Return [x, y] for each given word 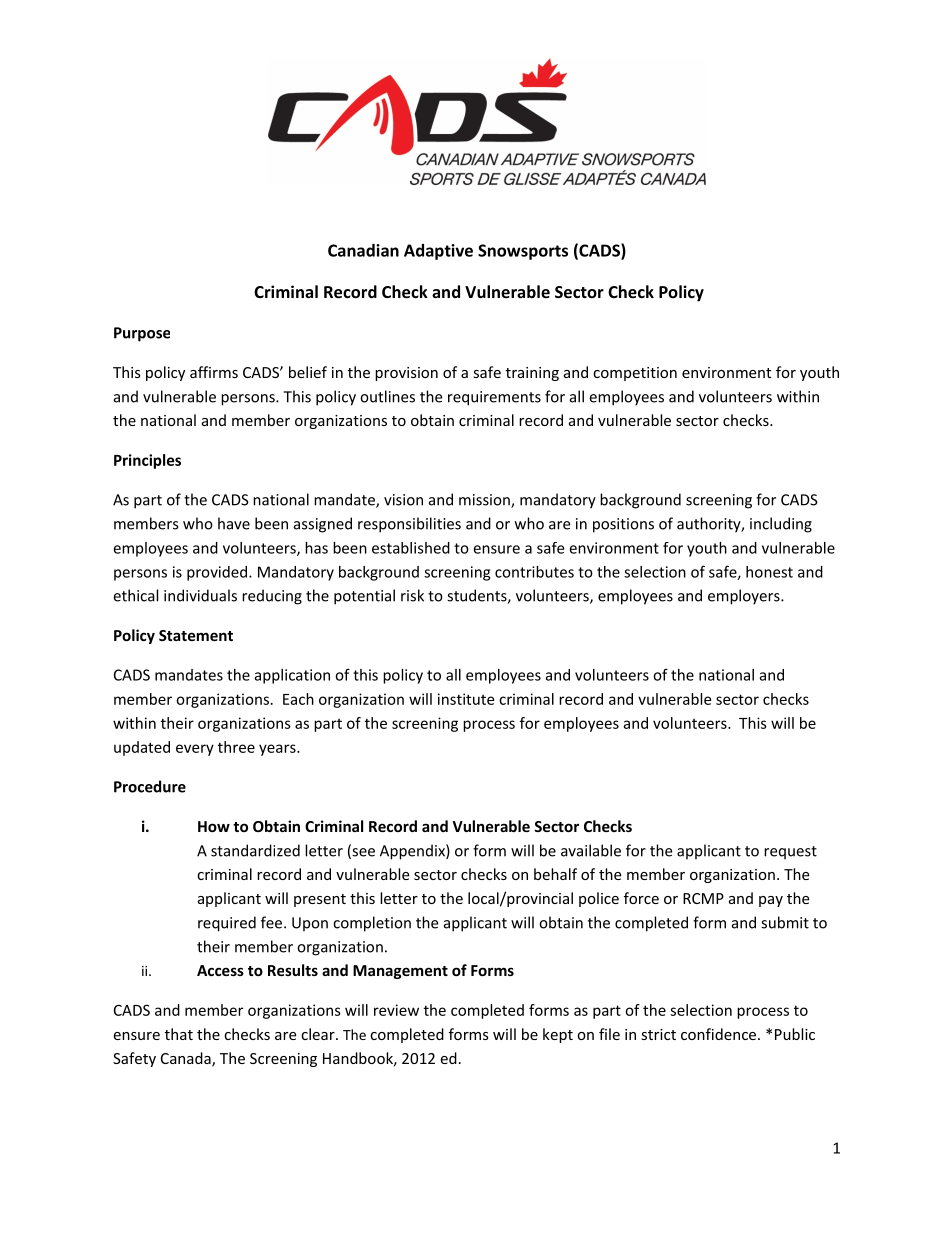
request [790, 853]
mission [485, 501]
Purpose [142, 334]
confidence [720, 1034]
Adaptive [438, 252]
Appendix [413, 852]
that [179, 1034]
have [234, 523]
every [195, 750]
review [396, 1010]
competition [635, 374]
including [781, 525]
